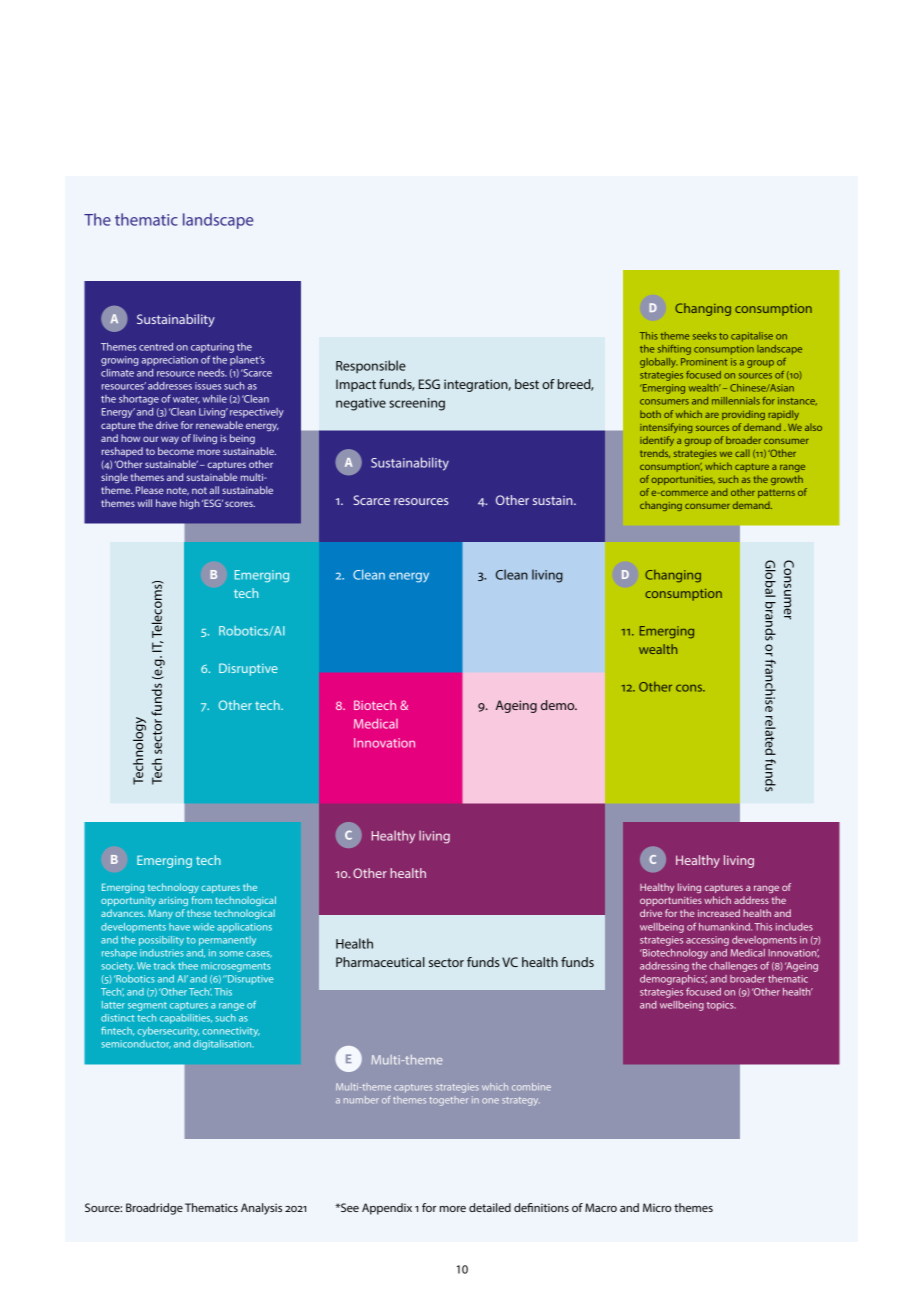  Describe the element at coordinates (776, 493) in the image. I see `patterns` at that location.
